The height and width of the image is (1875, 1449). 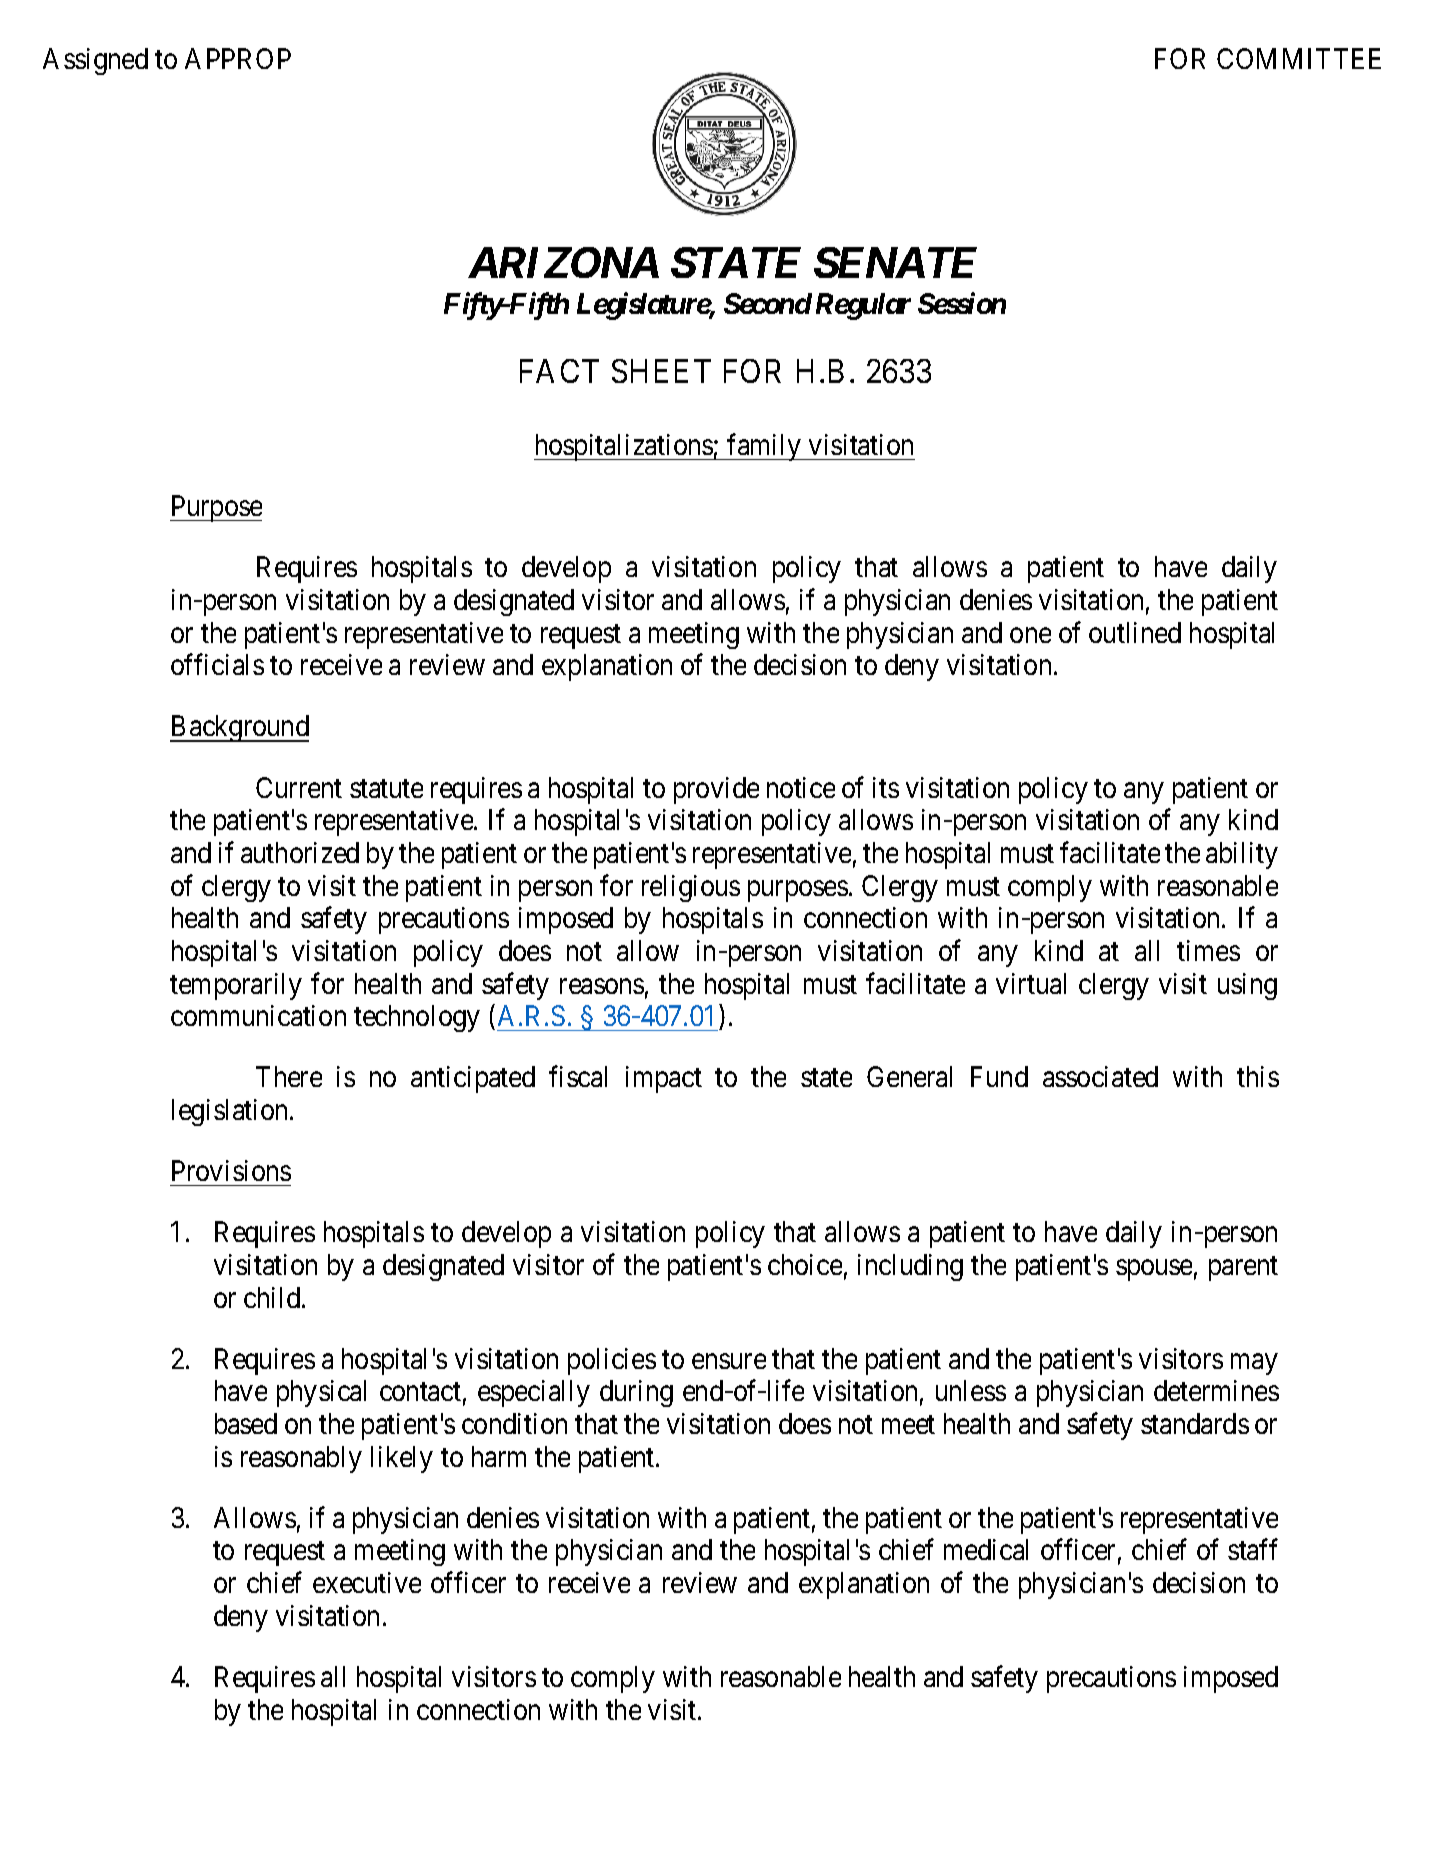 What do you see at coordinates (1299, 58) in the image?
I see `COMMITTEE` at bounding box center [1299, 58].
